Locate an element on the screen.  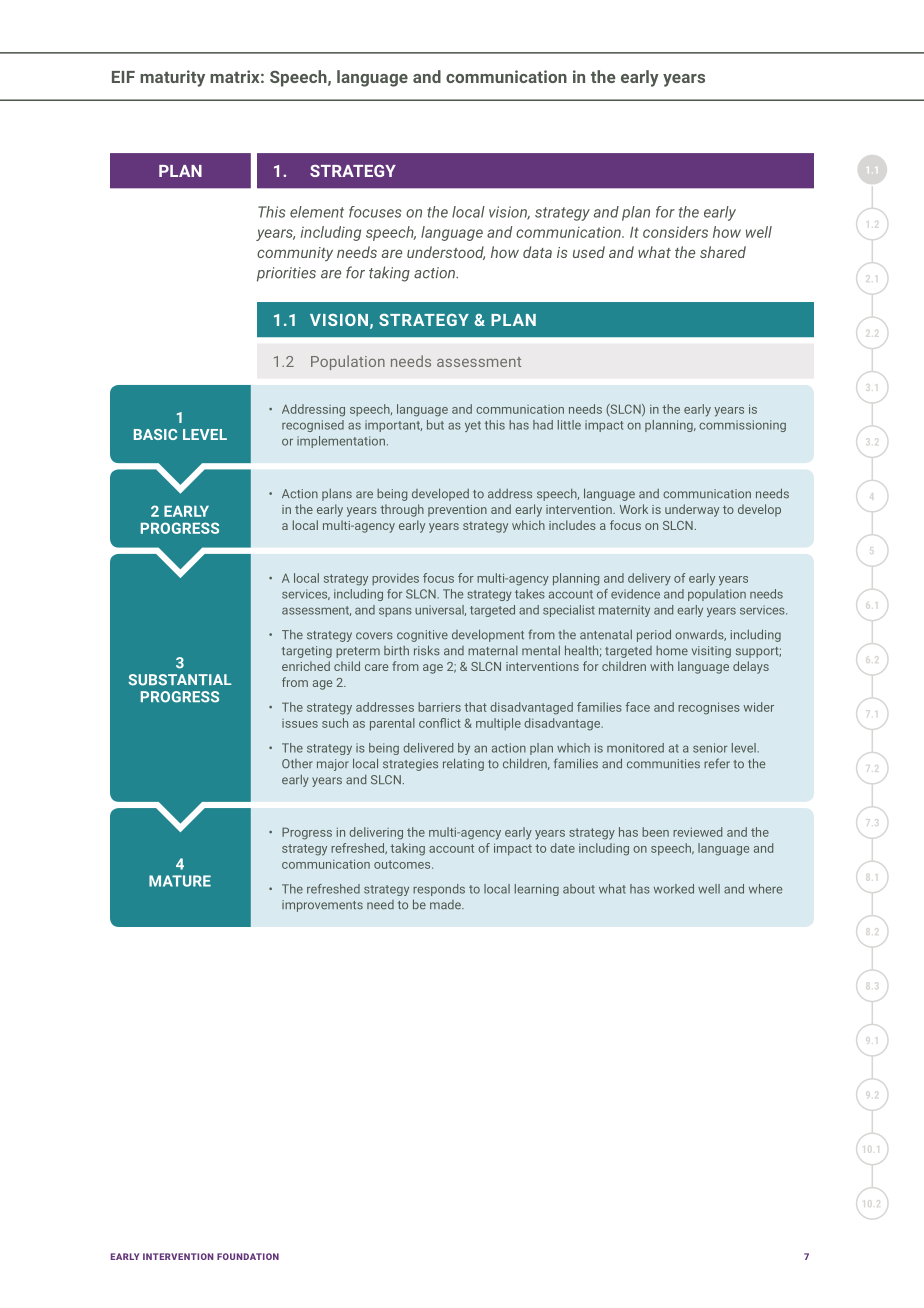
onwards is located at coordinates (700, 635).
